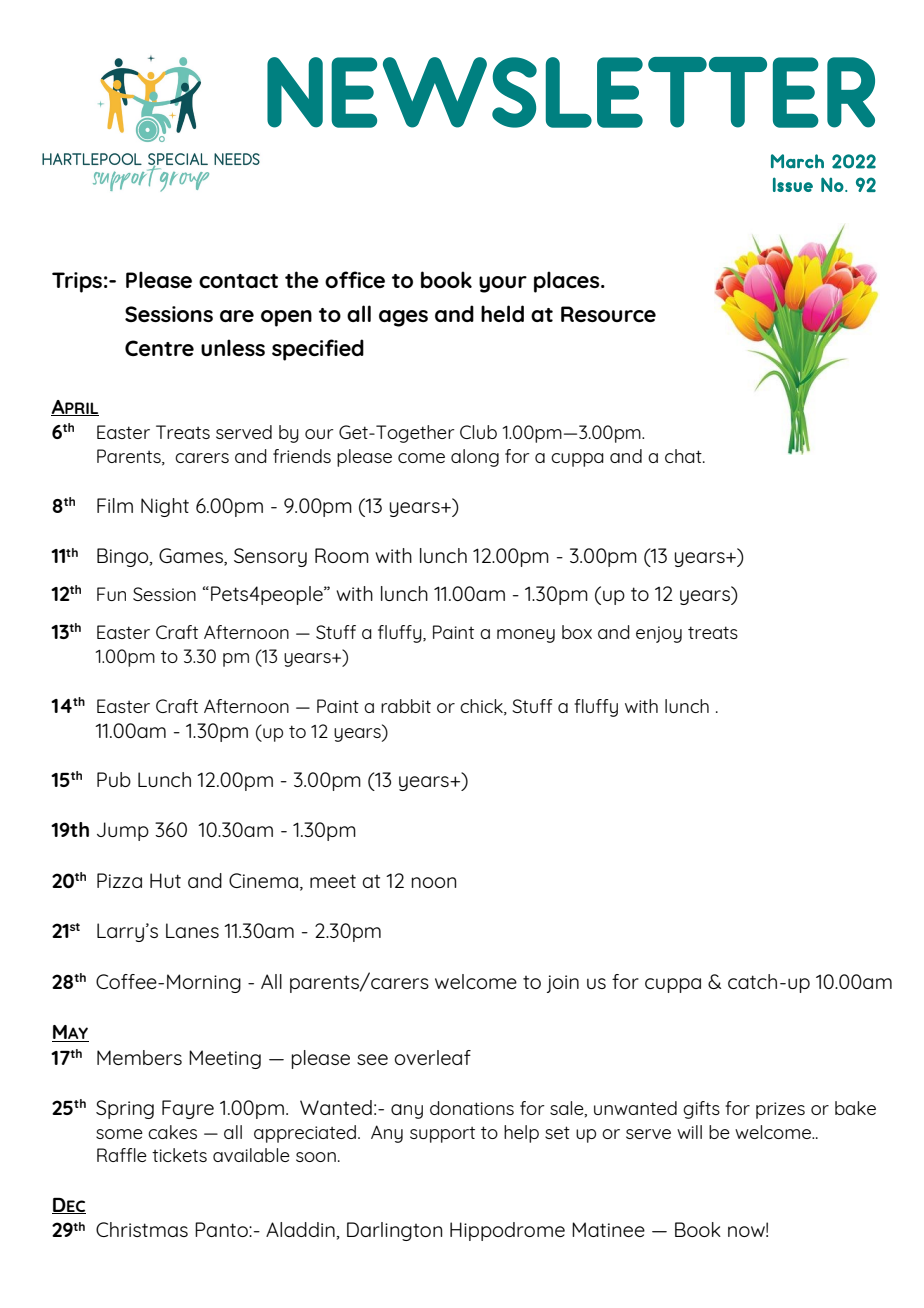  I want to click on Christmas, so click(142, 1229).
